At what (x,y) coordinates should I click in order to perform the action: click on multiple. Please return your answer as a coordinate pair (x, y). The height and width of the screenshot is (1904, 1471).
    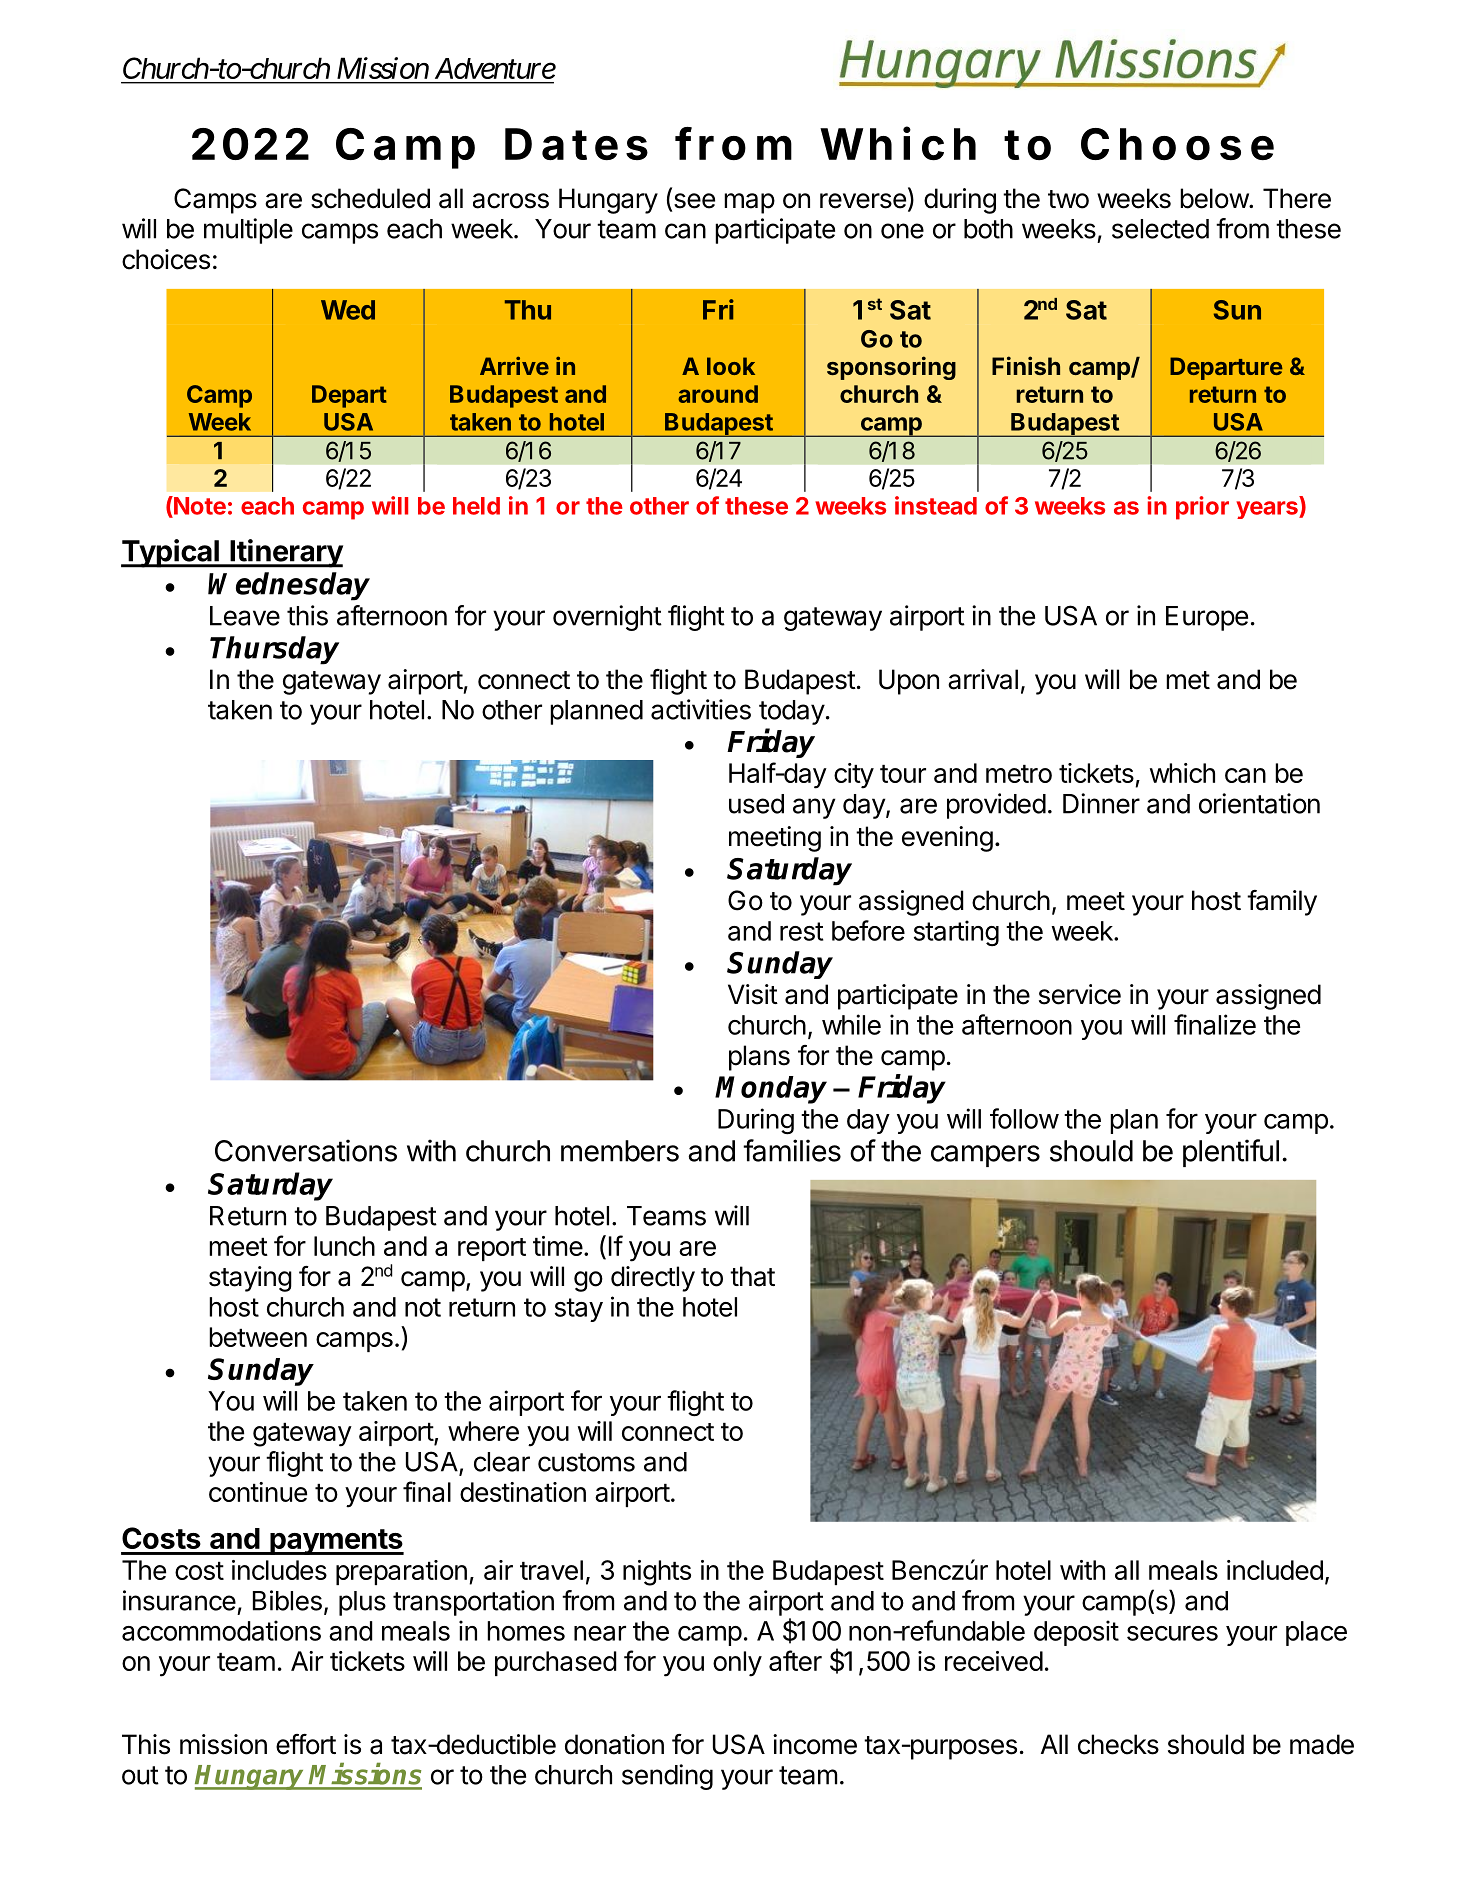
    Looking at the image, I should click on (248, 231).
